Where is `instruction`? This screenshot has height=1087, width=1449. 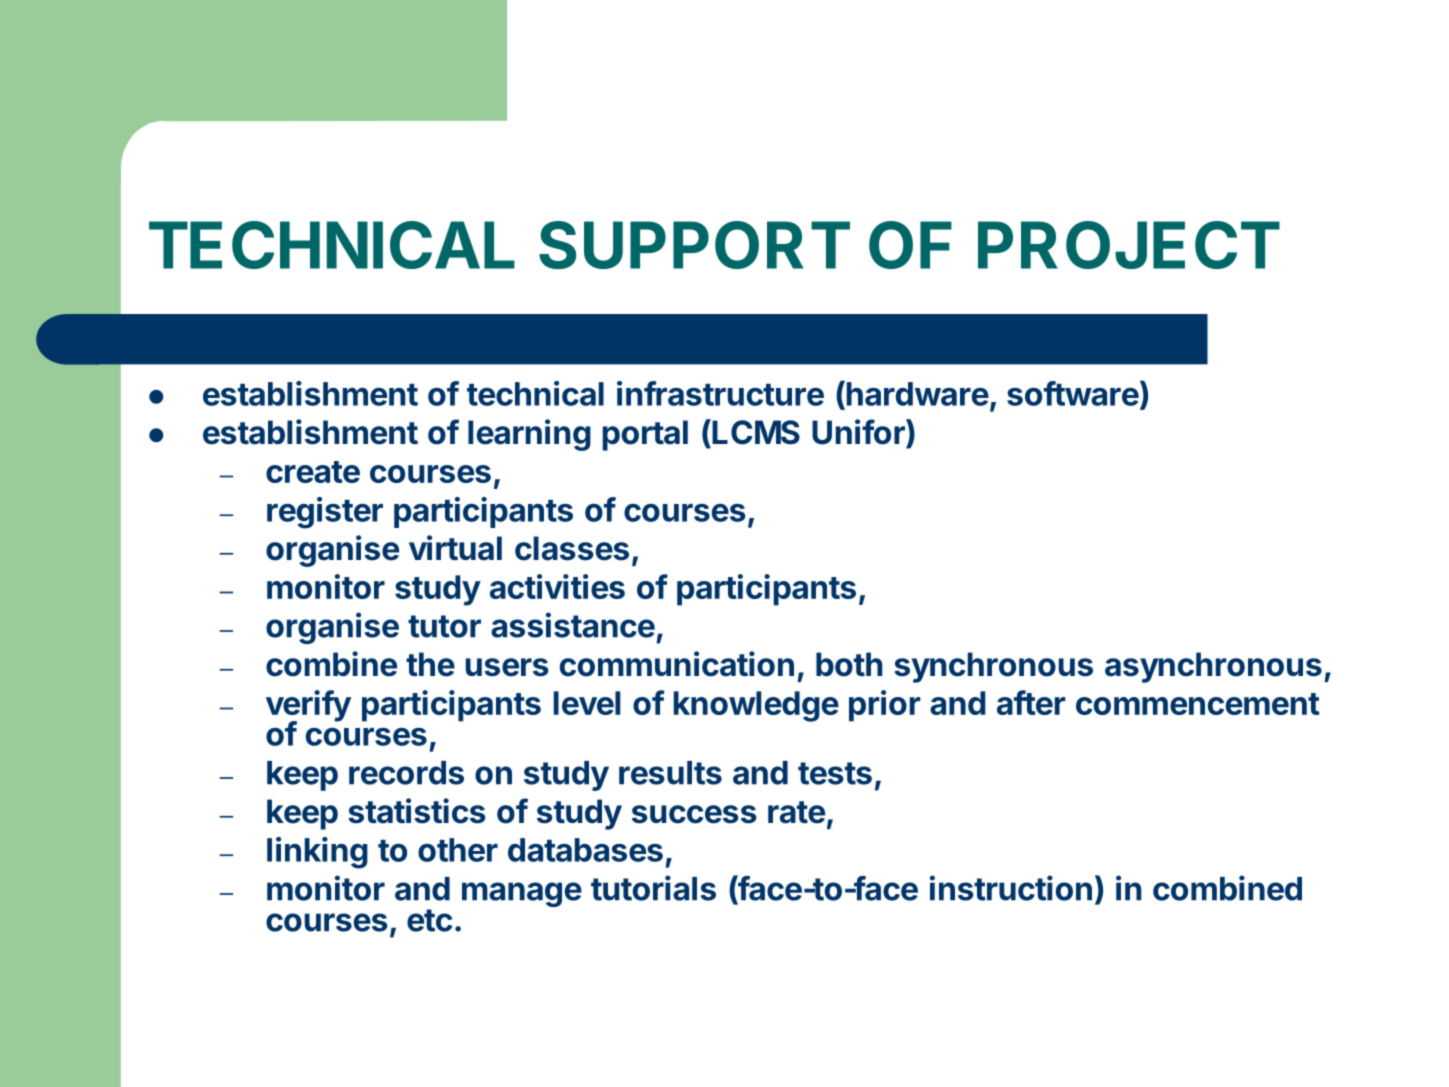 instruction is located at coordinates (1011, 888).
